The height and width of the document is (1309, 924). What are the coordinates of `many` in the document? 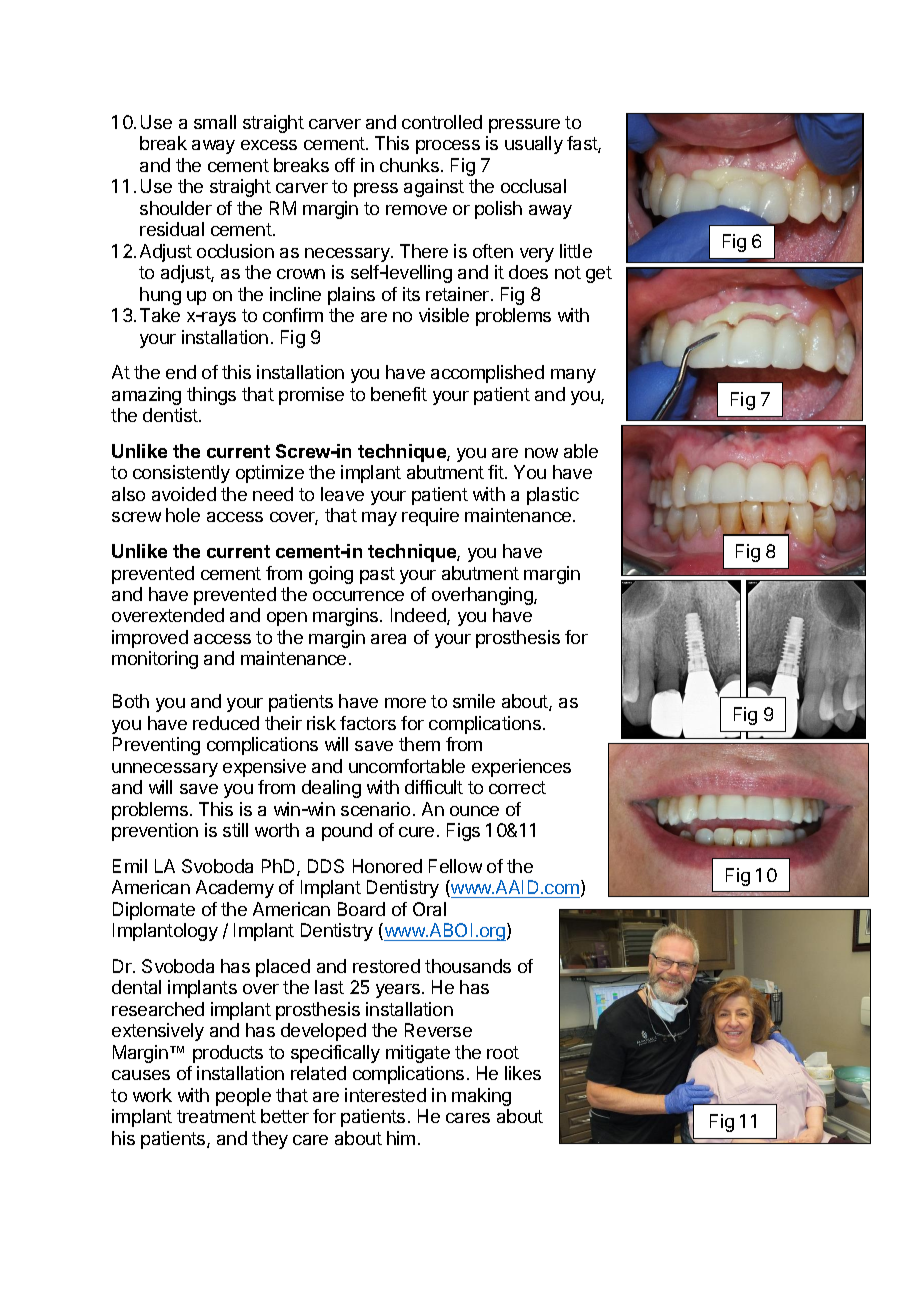 It's located at (573, 376).
